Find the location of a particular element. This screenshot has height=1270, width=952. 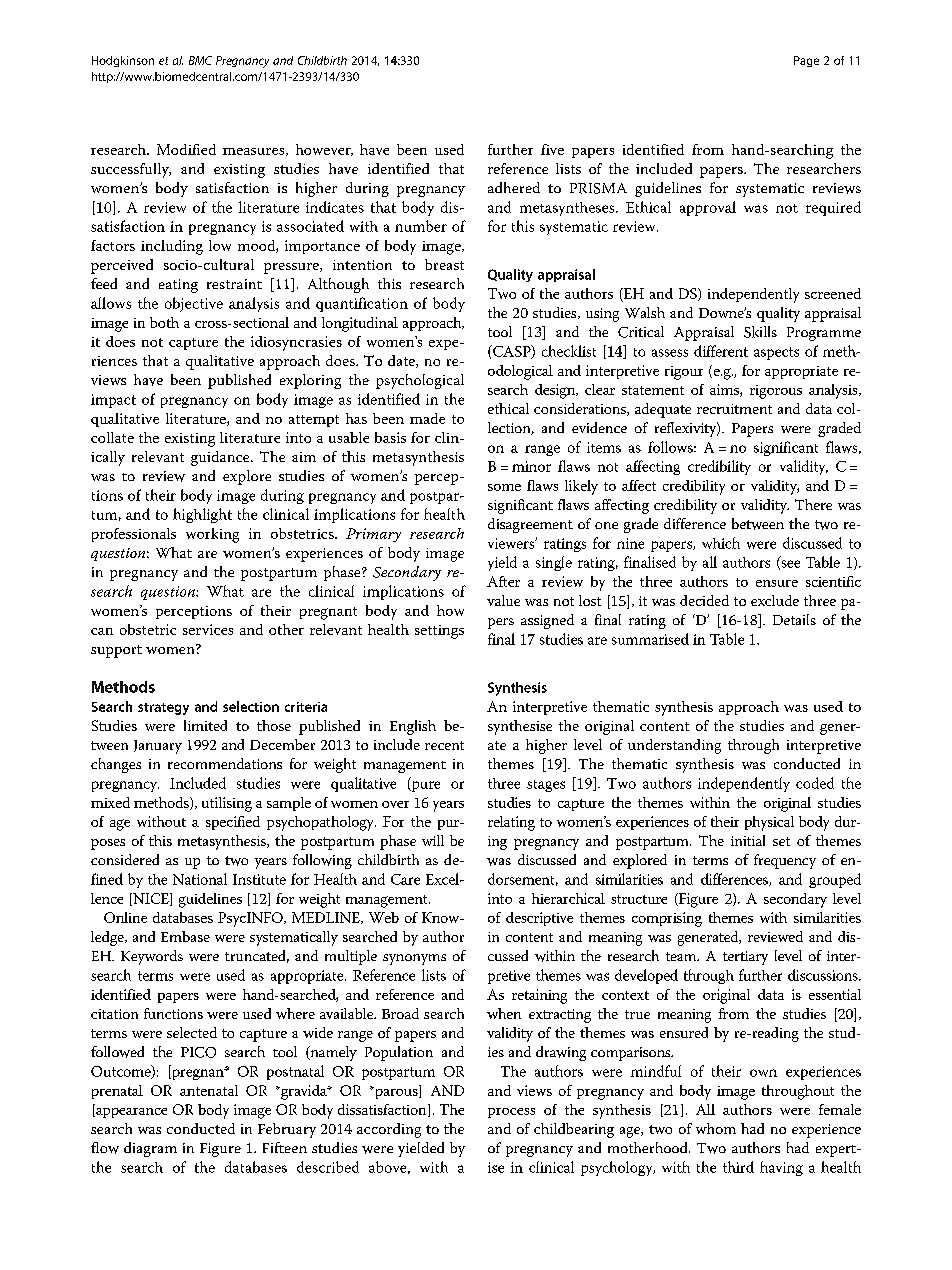

process is located at coordinates (511, 1113).
